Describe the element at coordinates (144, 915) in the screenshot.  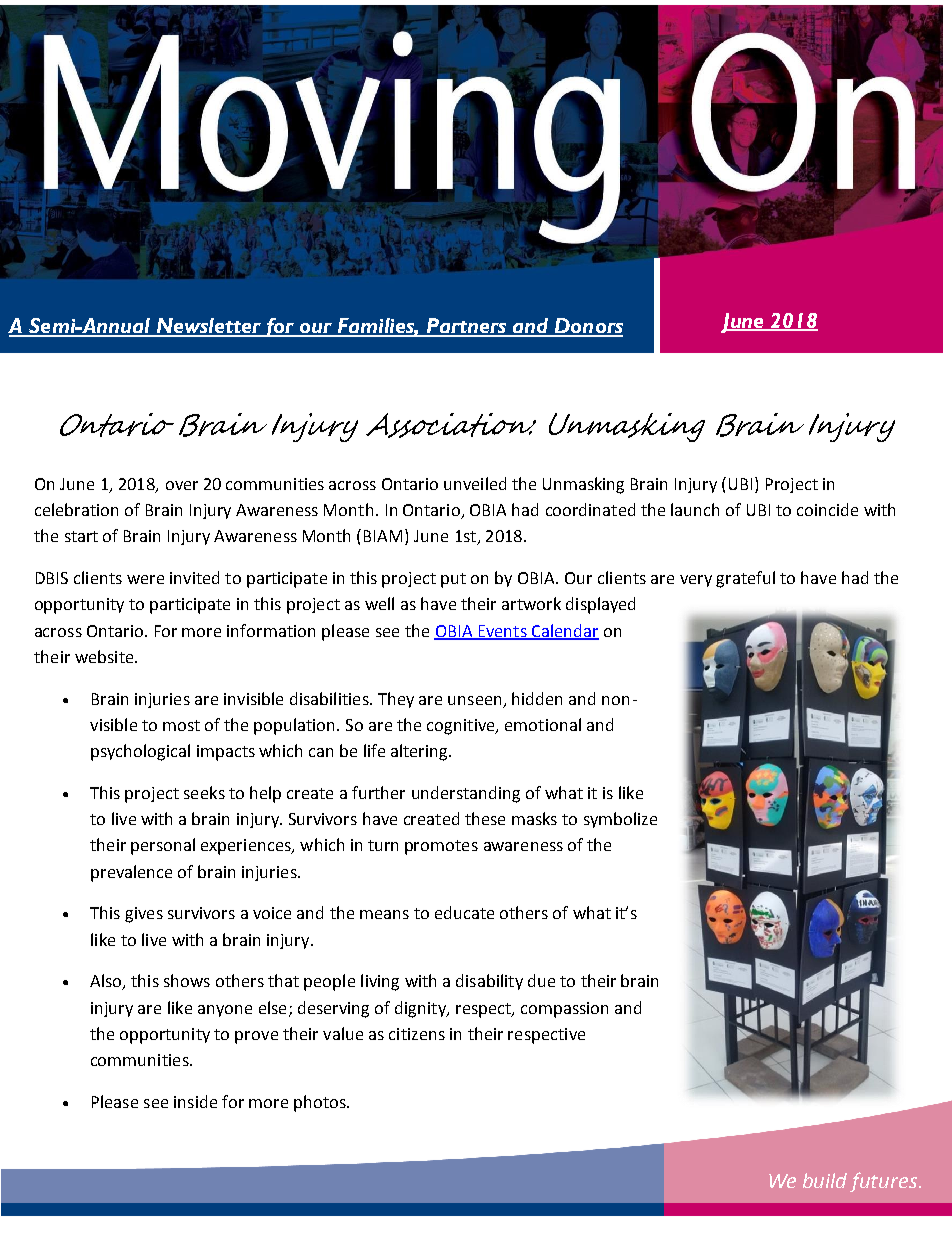
I see `gives` at that location.
